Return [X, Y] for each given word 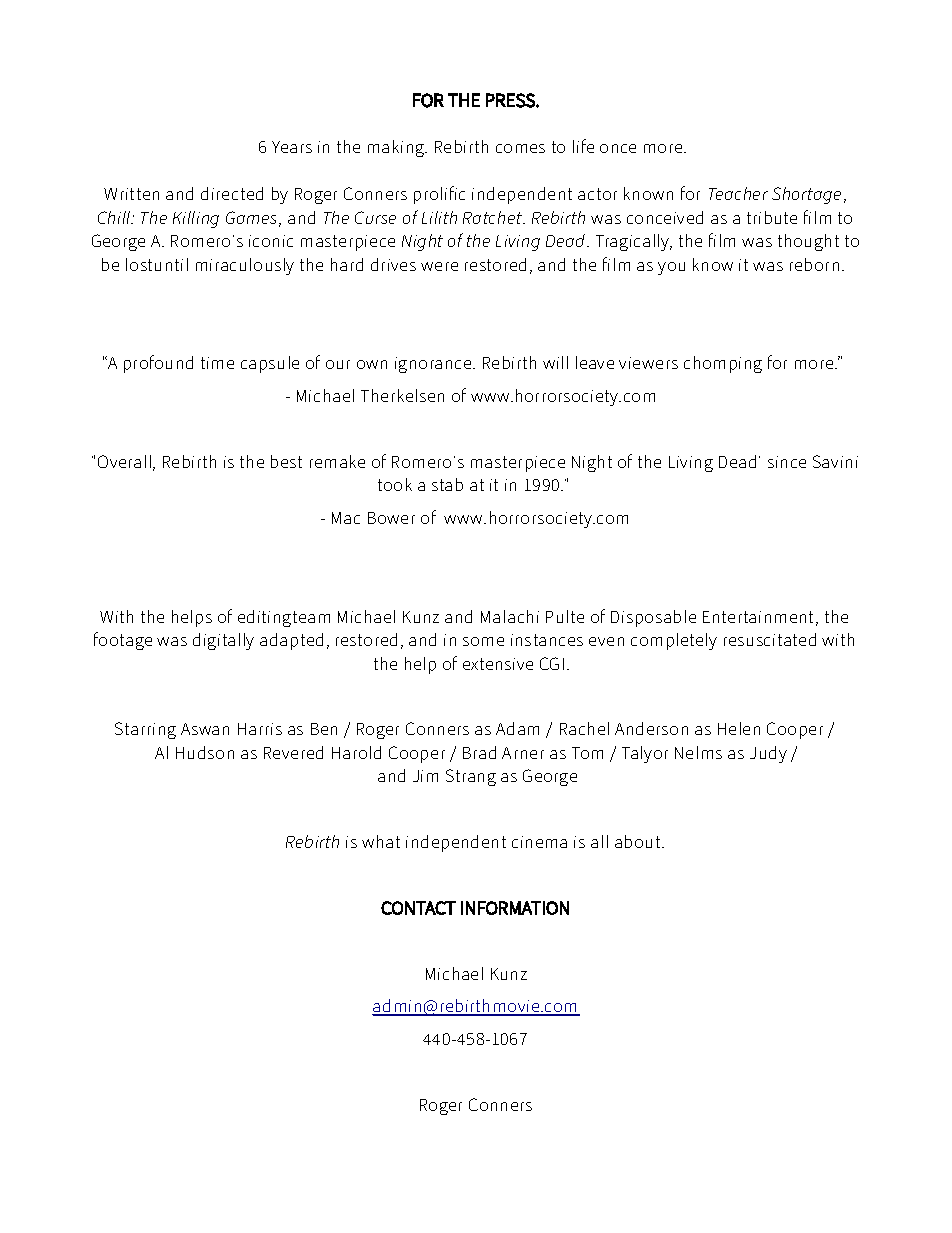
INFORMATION [515, 908]
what [381, 841]
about [639, 841]
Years [292, 147]
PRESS [511, 100]
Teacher [738, 193]
